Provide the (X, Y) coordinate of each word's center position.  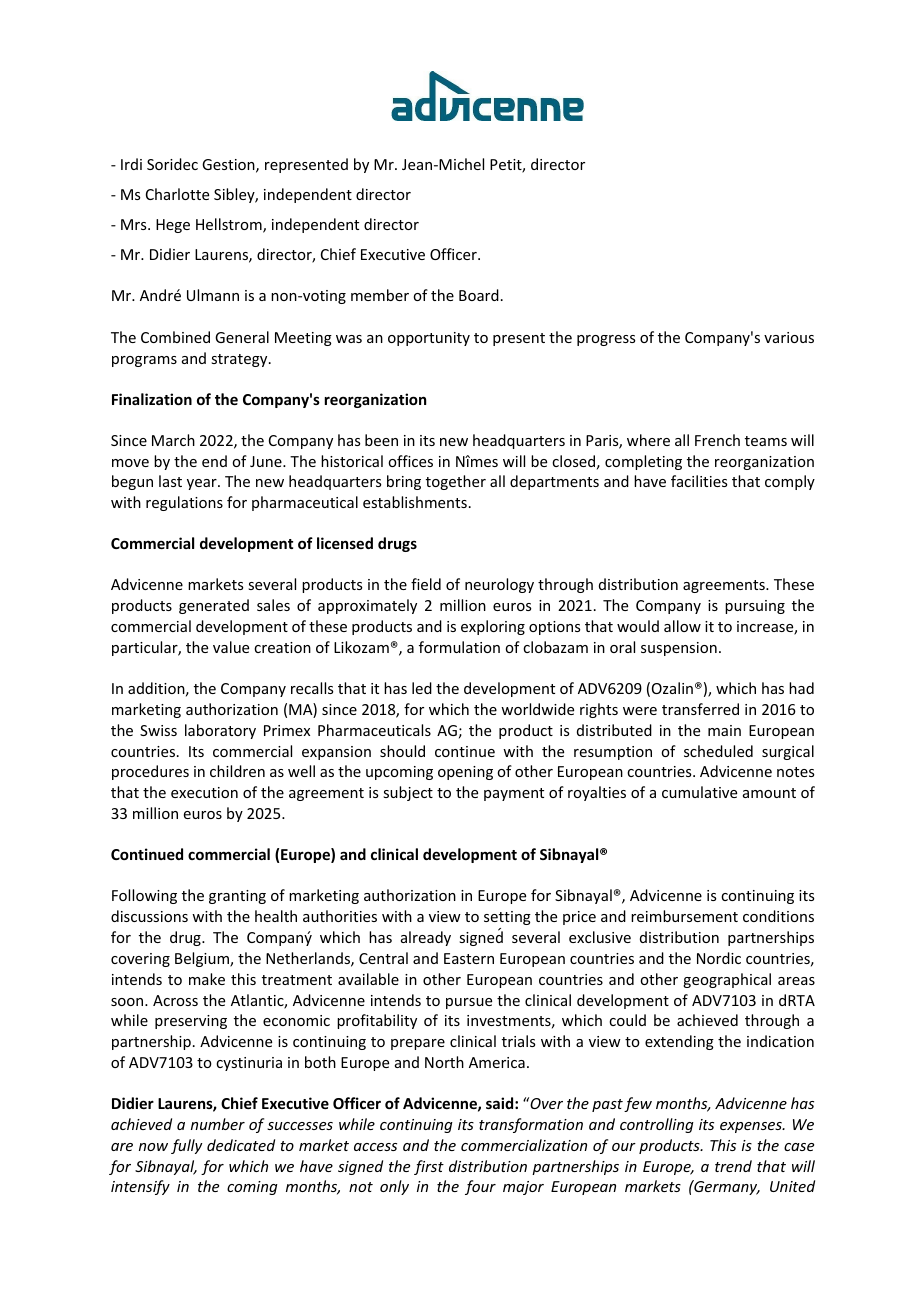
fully (187, 1146)
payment (514, 794)
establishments (415, 502)
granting (237, 897)
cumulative (699, 792)
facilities (699, 481)
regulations (184, 503)
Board (479, 295)
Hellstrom (230, 225)
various (789, 337)
